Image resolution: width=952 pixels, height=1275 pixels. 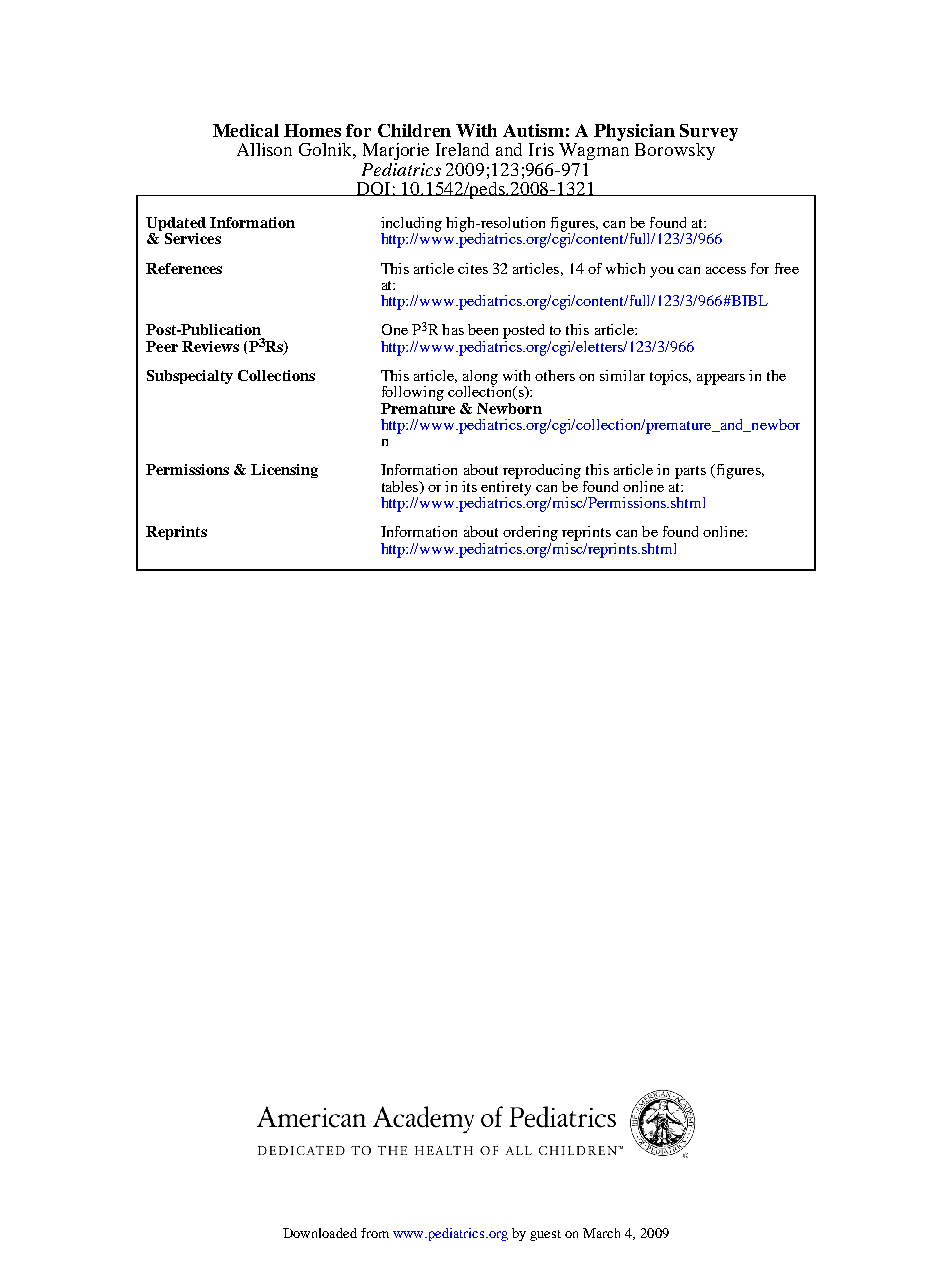 What do you see at coordinates (709, 132) in the image?
I see `Survey` at bounding box center [709, 132].
